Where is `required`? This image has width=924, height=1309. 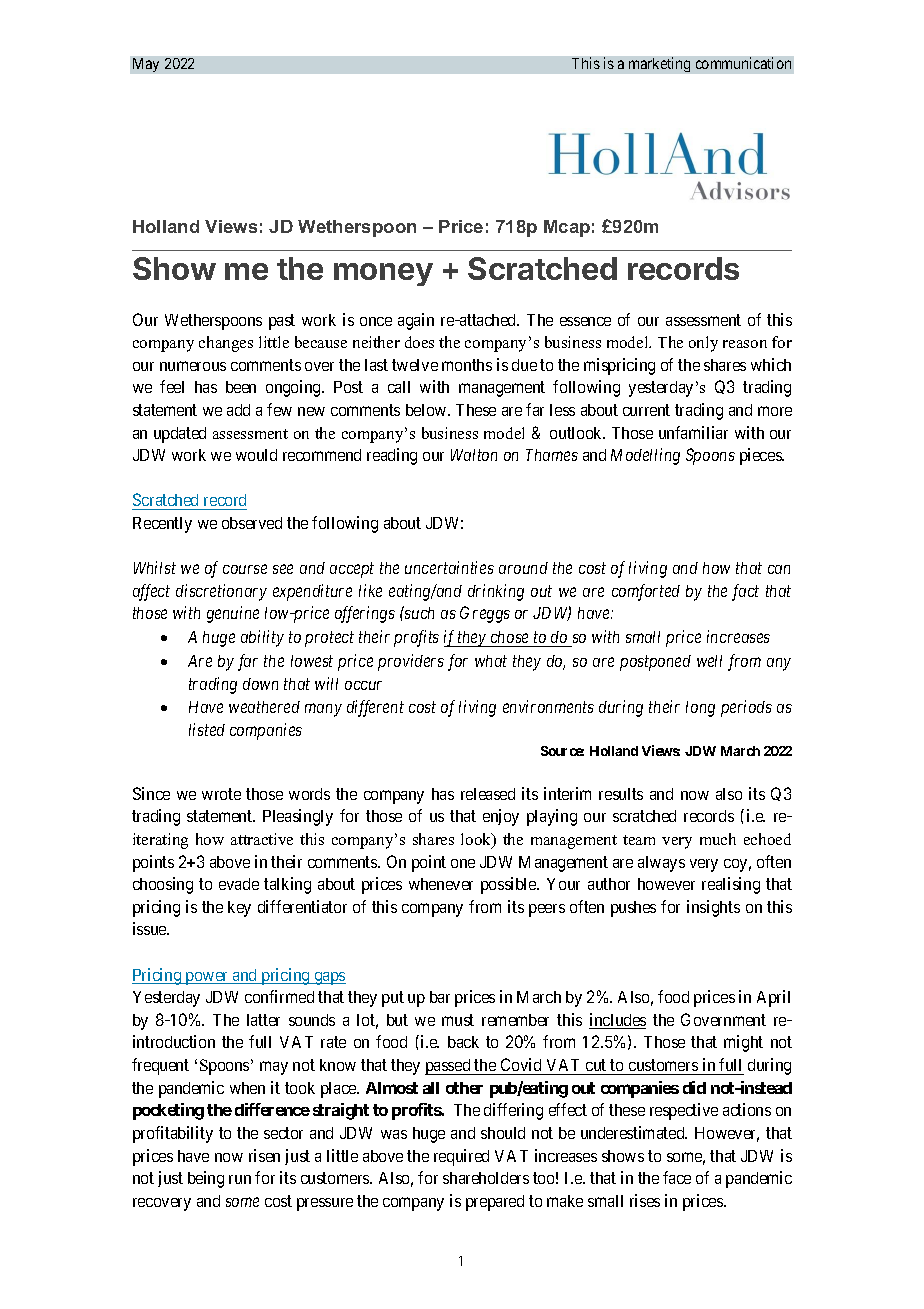 required is located at coordinates (461, 1157).
